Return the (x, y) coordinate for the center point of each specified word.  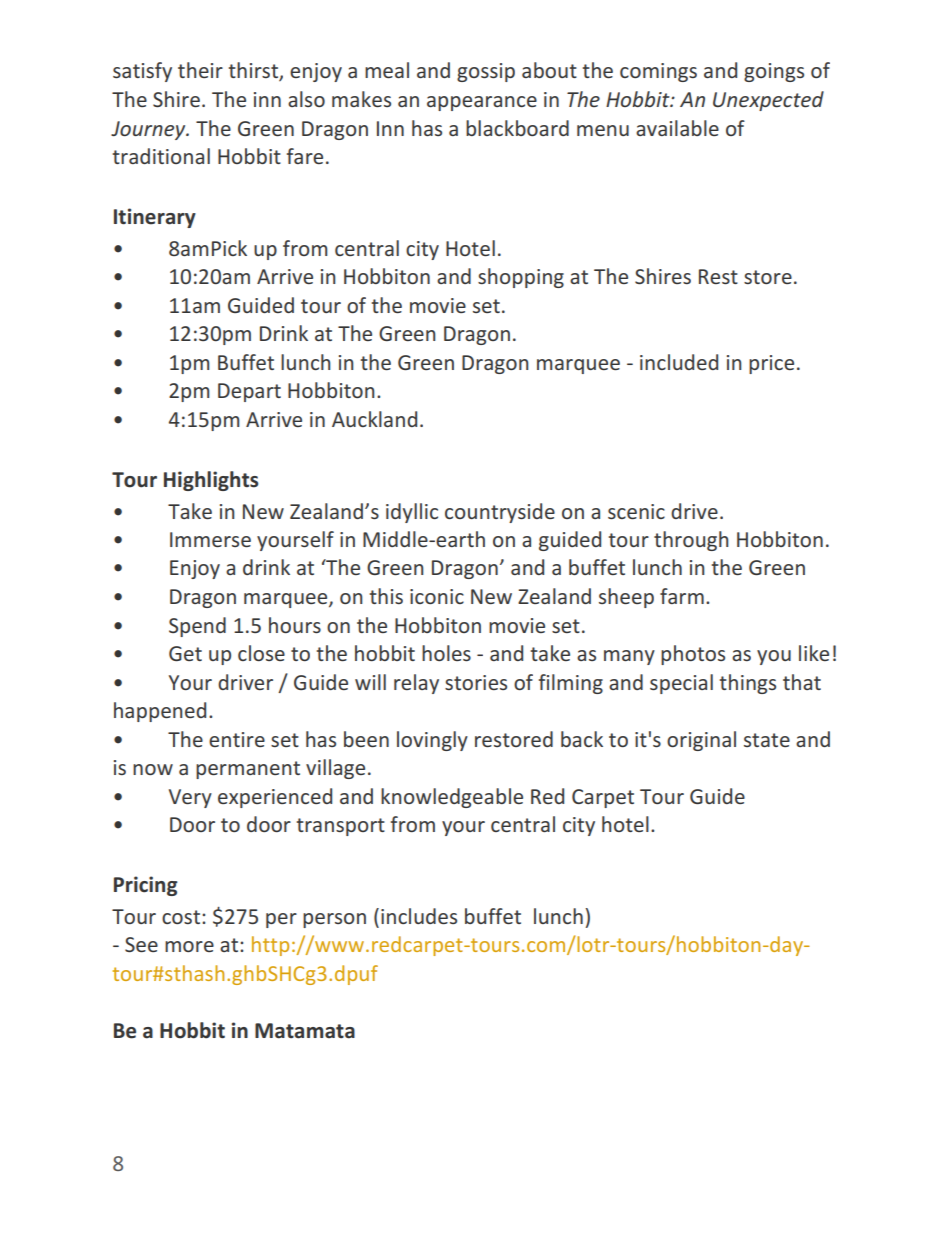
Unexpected (768, 101)
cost (181, 917)
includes (419, 916)
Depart (249, 392)
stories (476, 682)
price (771, 364)
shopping (521, 278)
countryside (500, 513)
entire (237, 739)
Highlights (211, 481)
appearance (482, 103)
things (748, 684)
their (200, 70)
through (691, 541)
